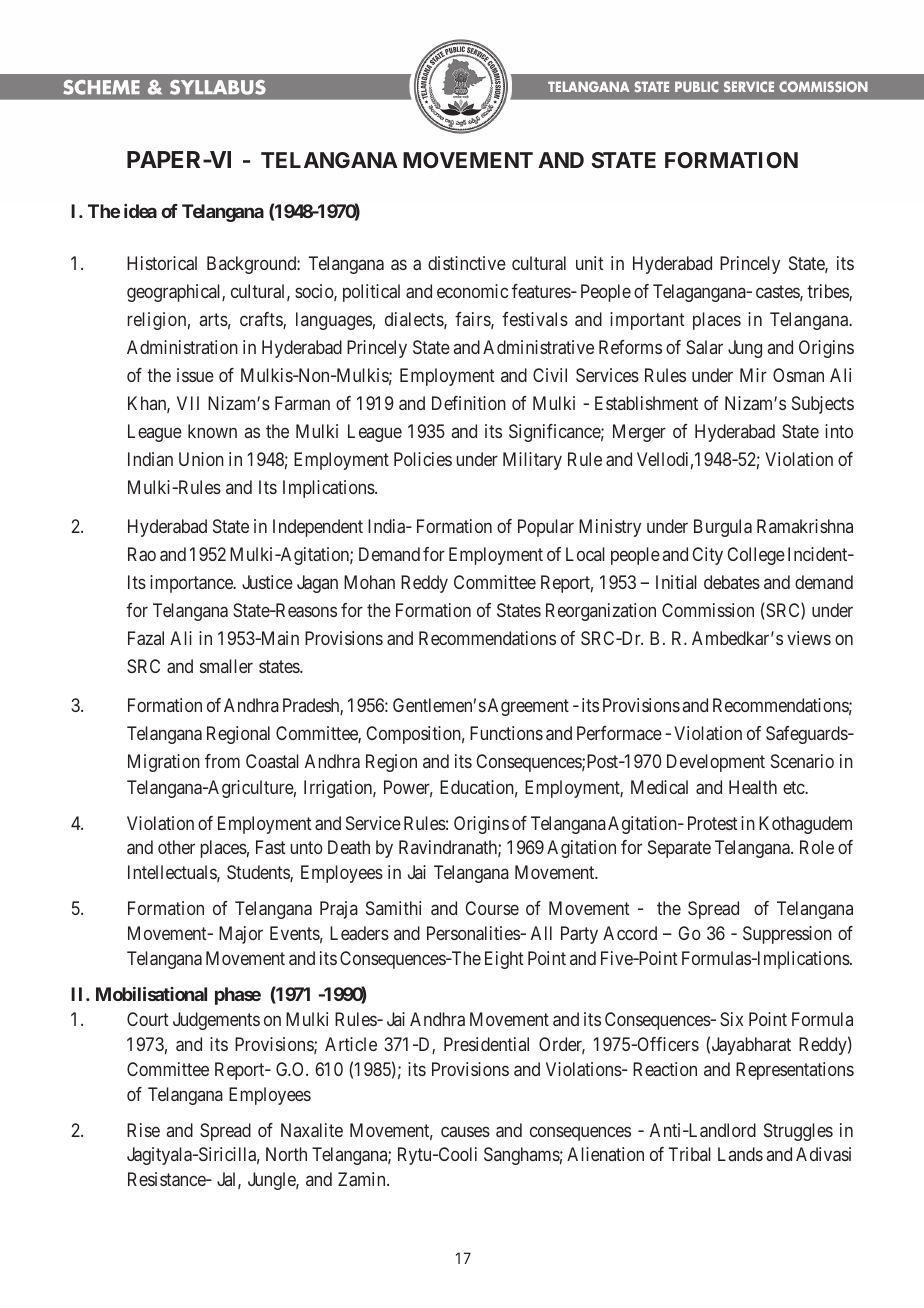 The height and width of the page is (1308, 924). Describe the element at coordinates (286, 1154) in the page. I see `North` at that location.
